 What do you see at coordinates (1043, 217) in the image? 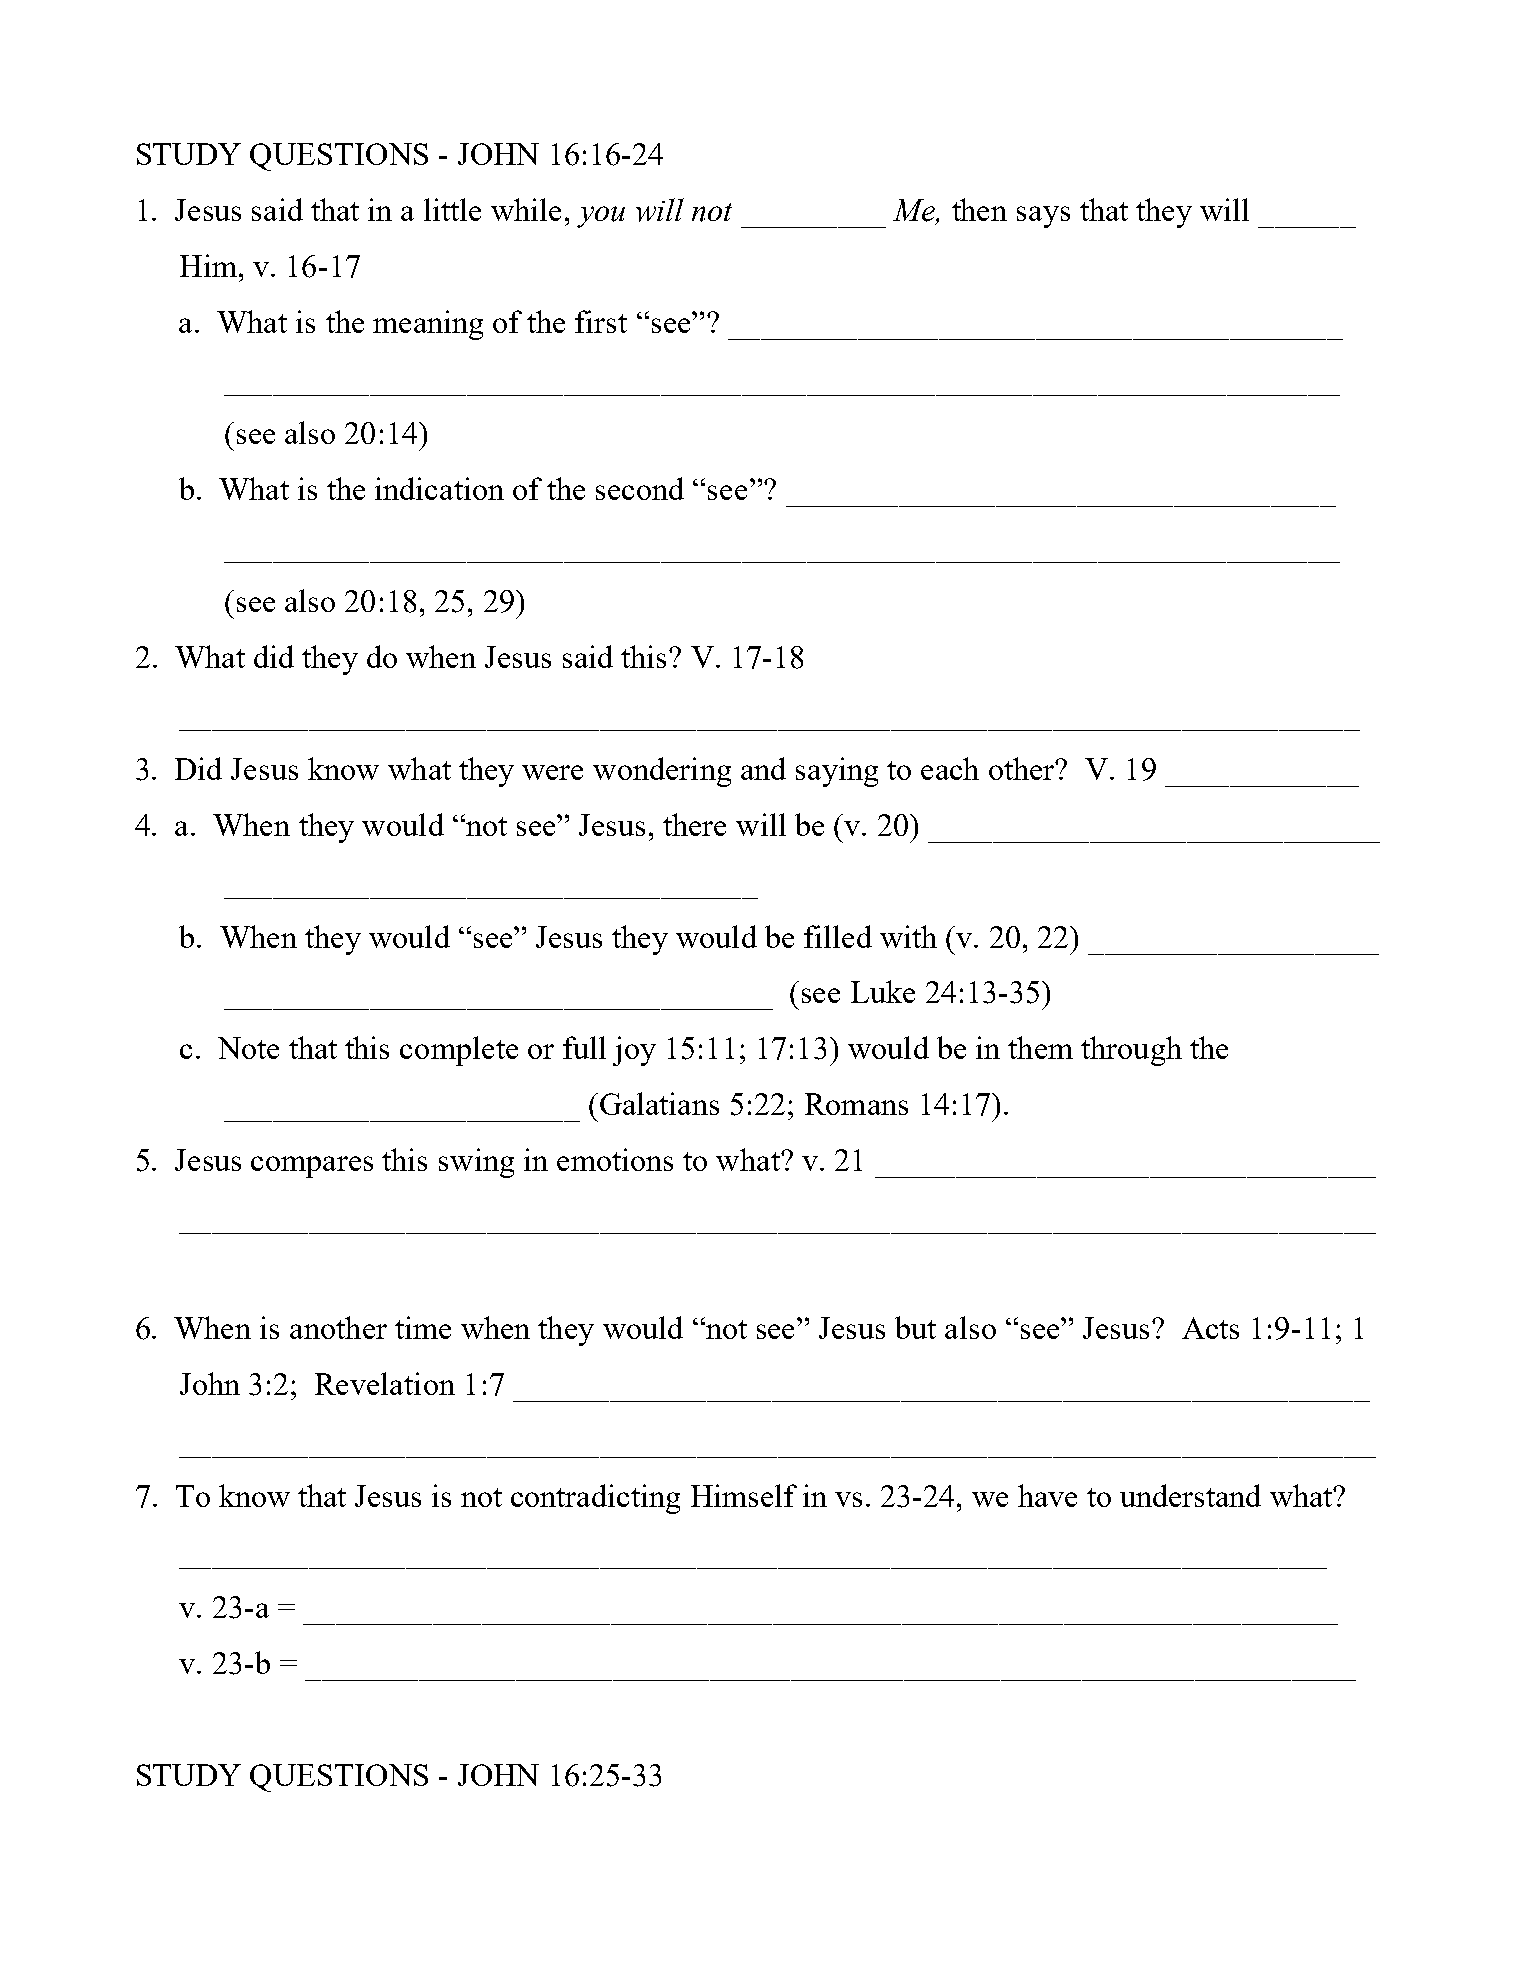
I see `says` at bounding box center [1043, 217].
